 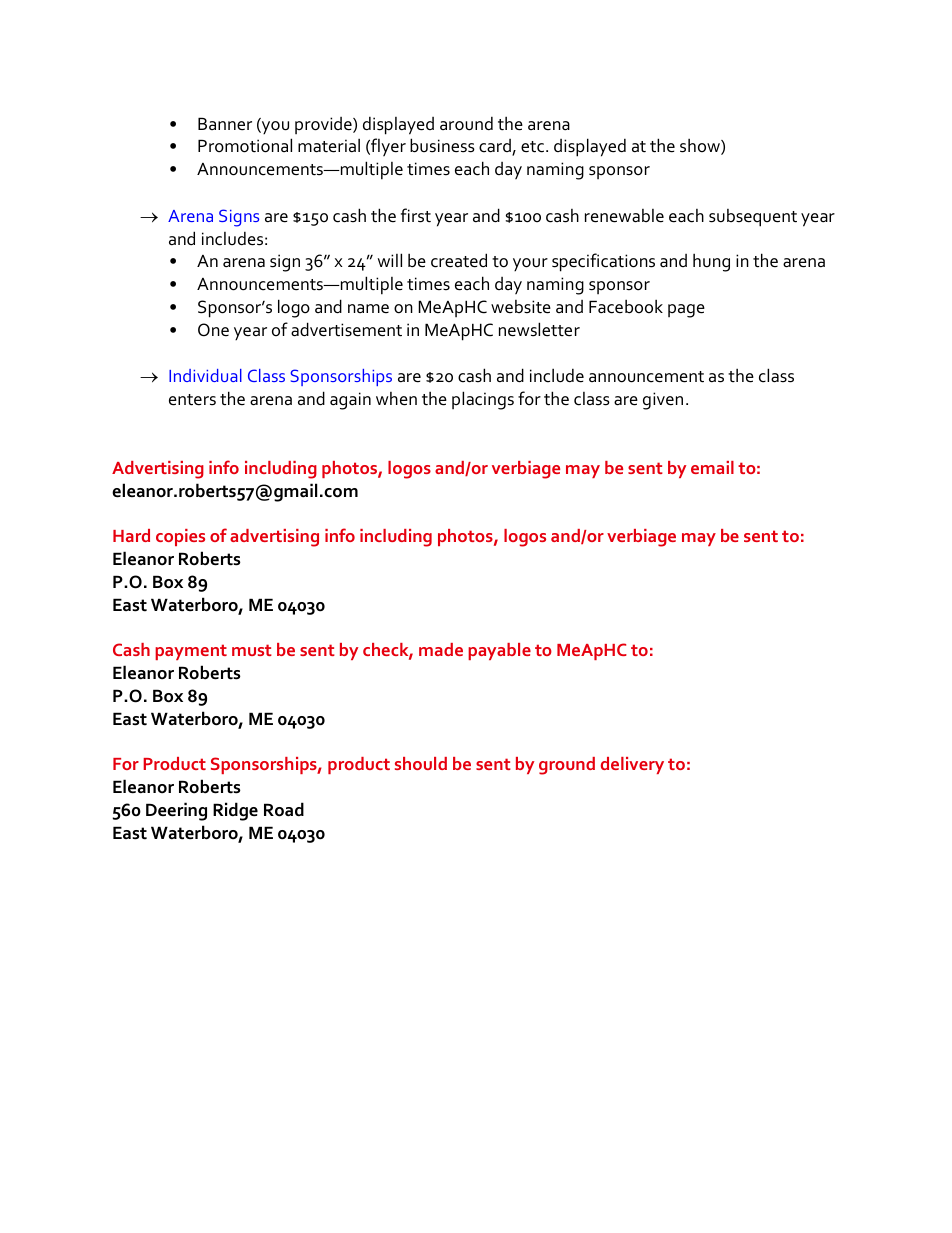 What do you see at coordinates (624, 216) in the page?
I see `renewable` at bounding box center [624, 216].
